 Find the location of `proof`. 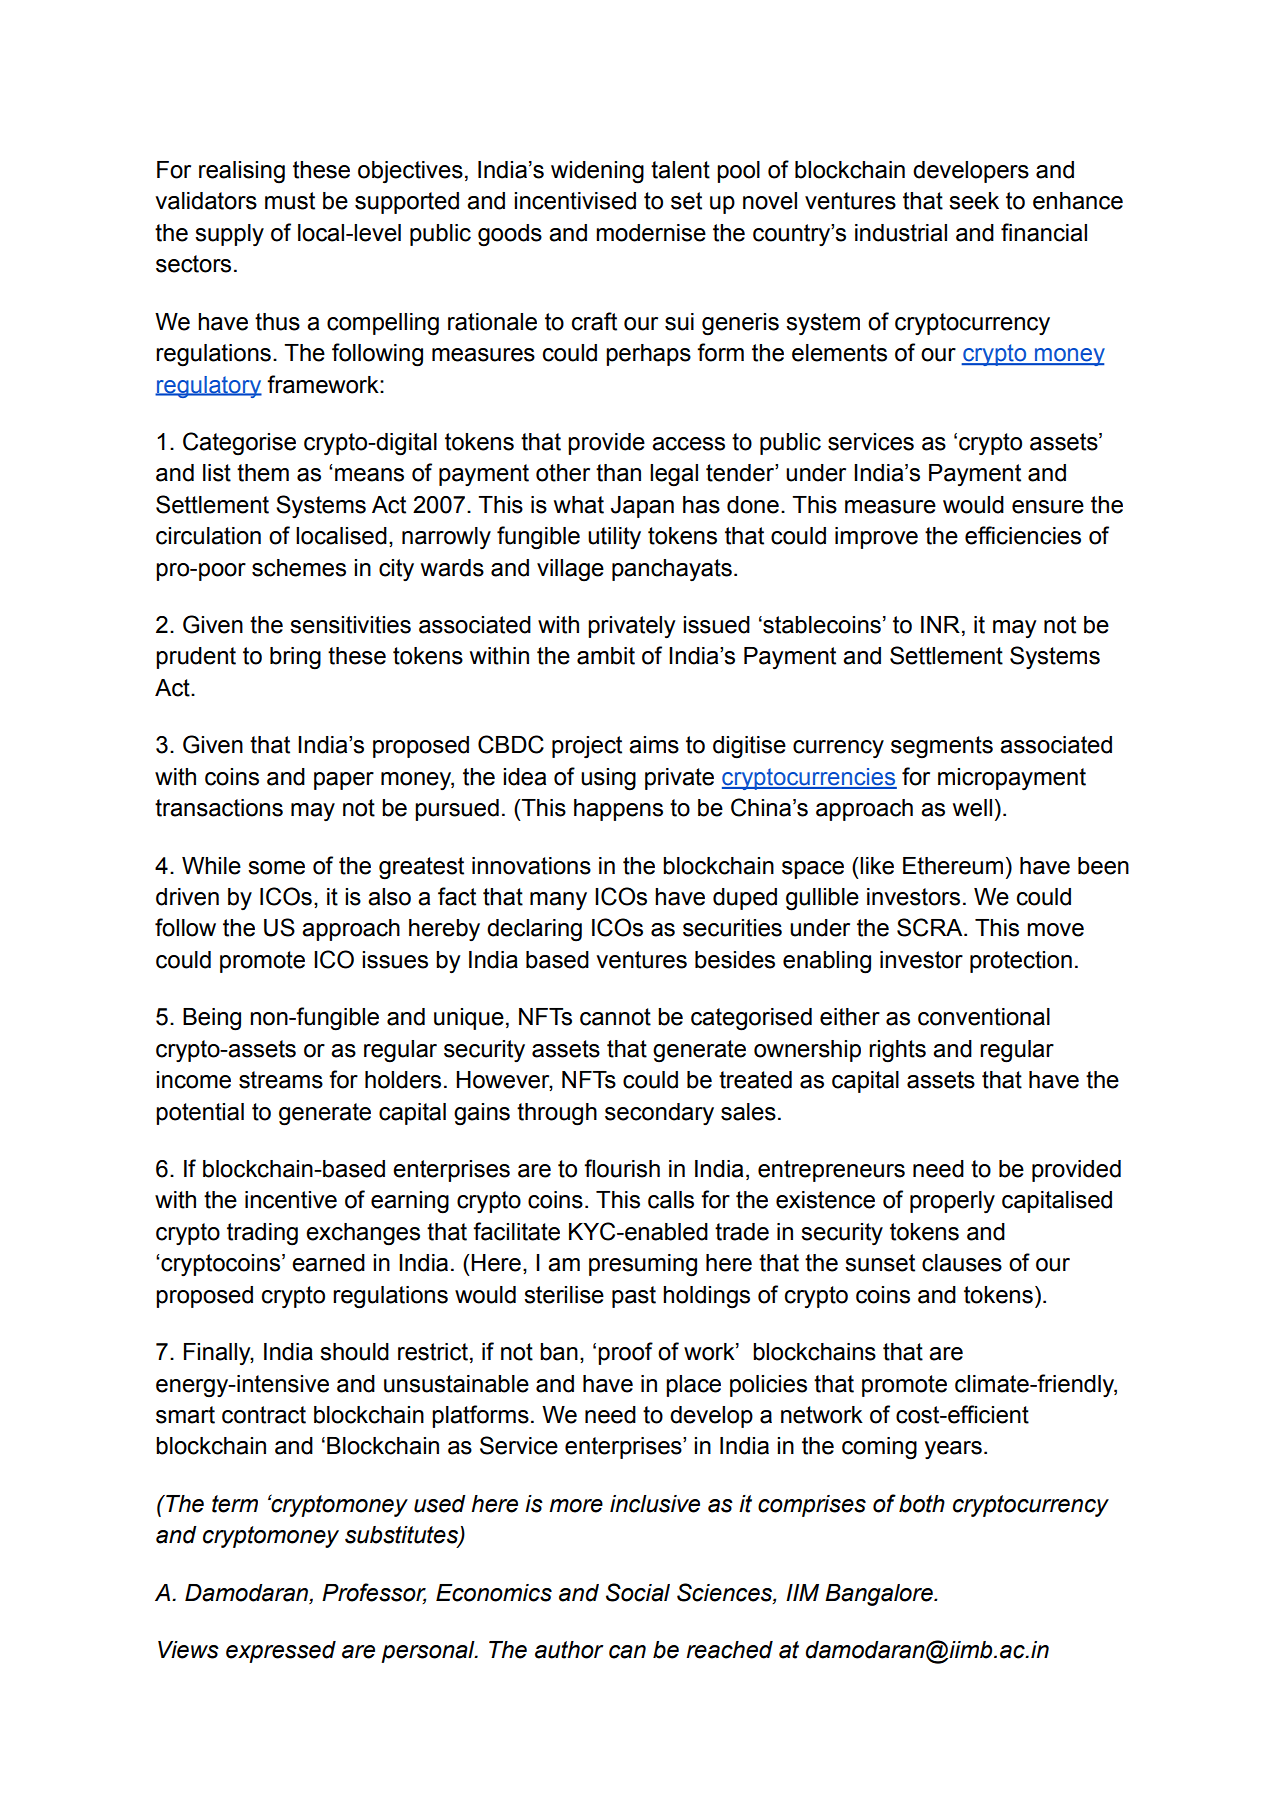

proof is located at coordinates (625, 1353).
